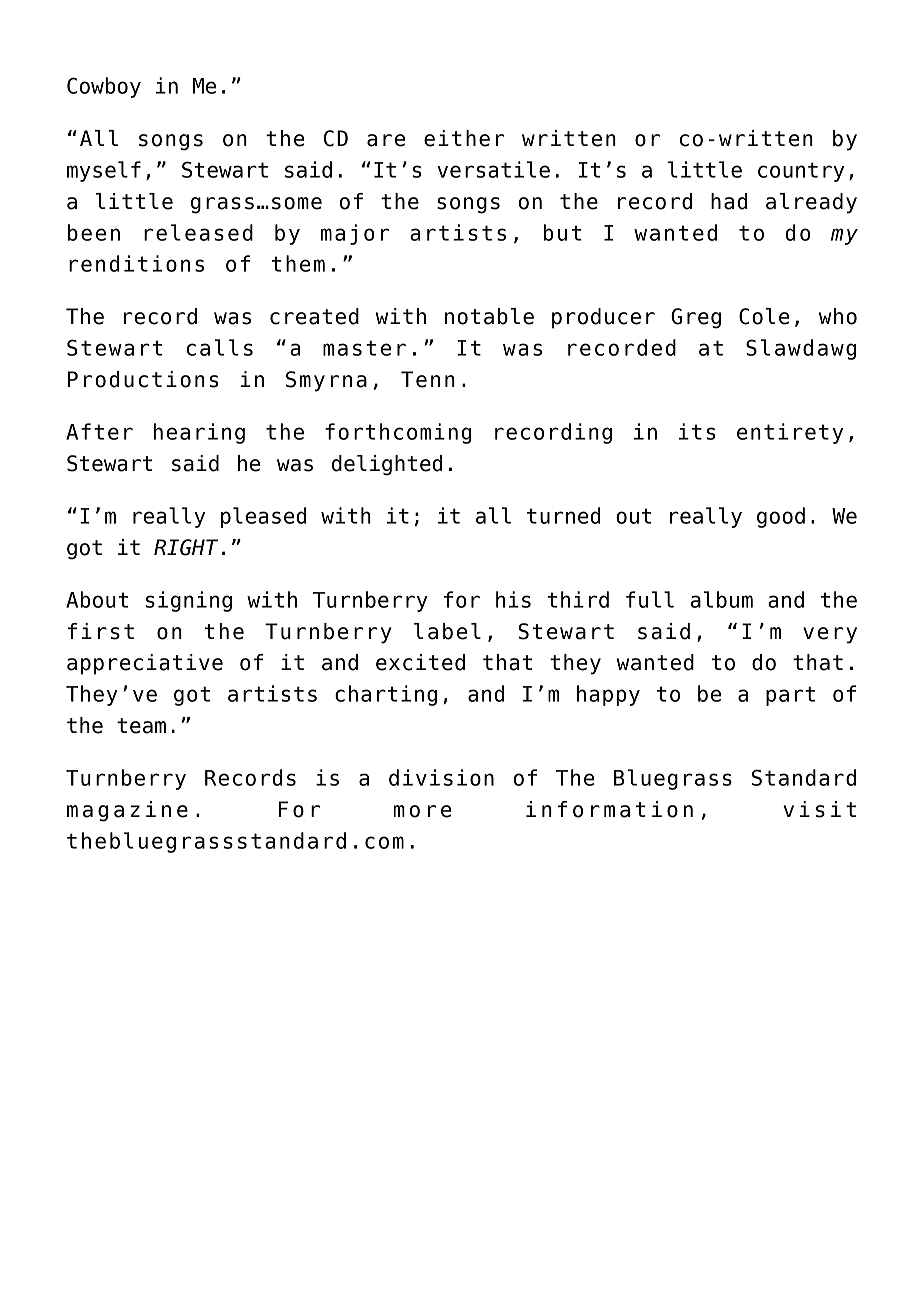  What do you see at coordinates (441, 777) in the page?
I see `division` at bounding box center [441, 777].
